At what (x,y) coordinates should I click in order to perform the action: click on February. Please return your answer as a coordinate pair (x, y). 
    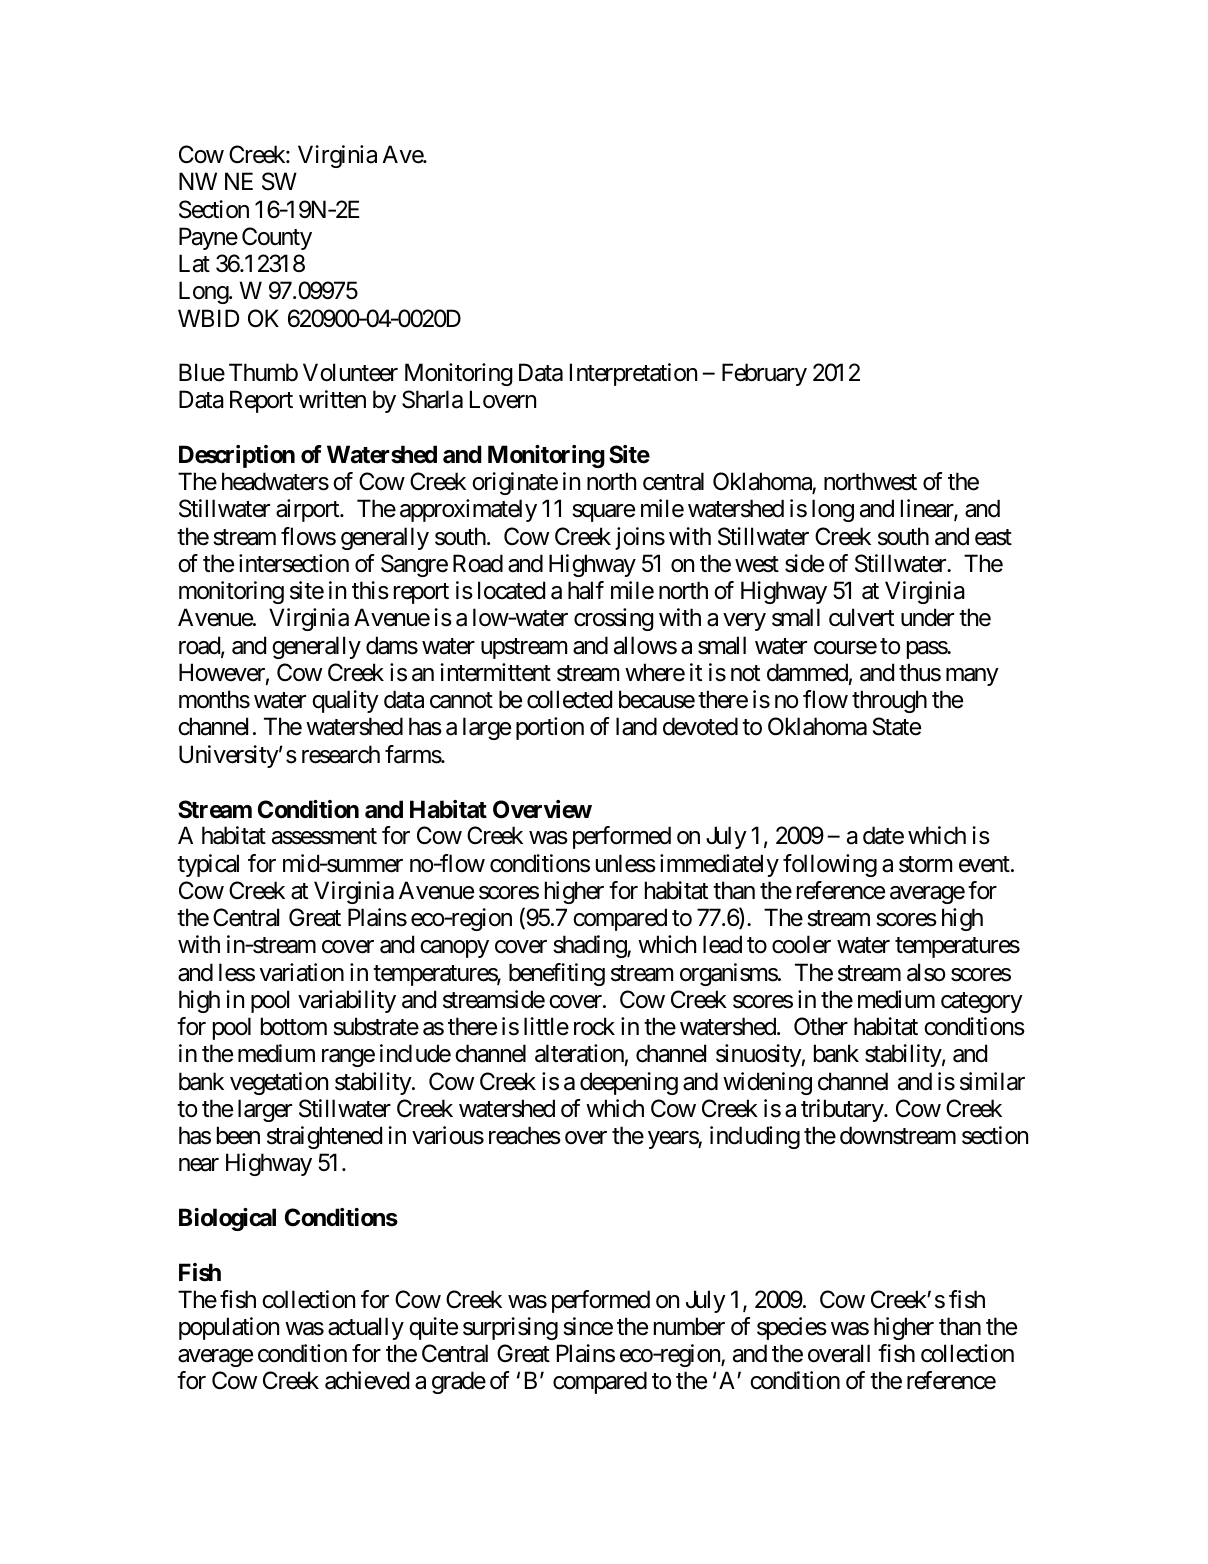
    Looking at the image, I should click on (764, 374).
